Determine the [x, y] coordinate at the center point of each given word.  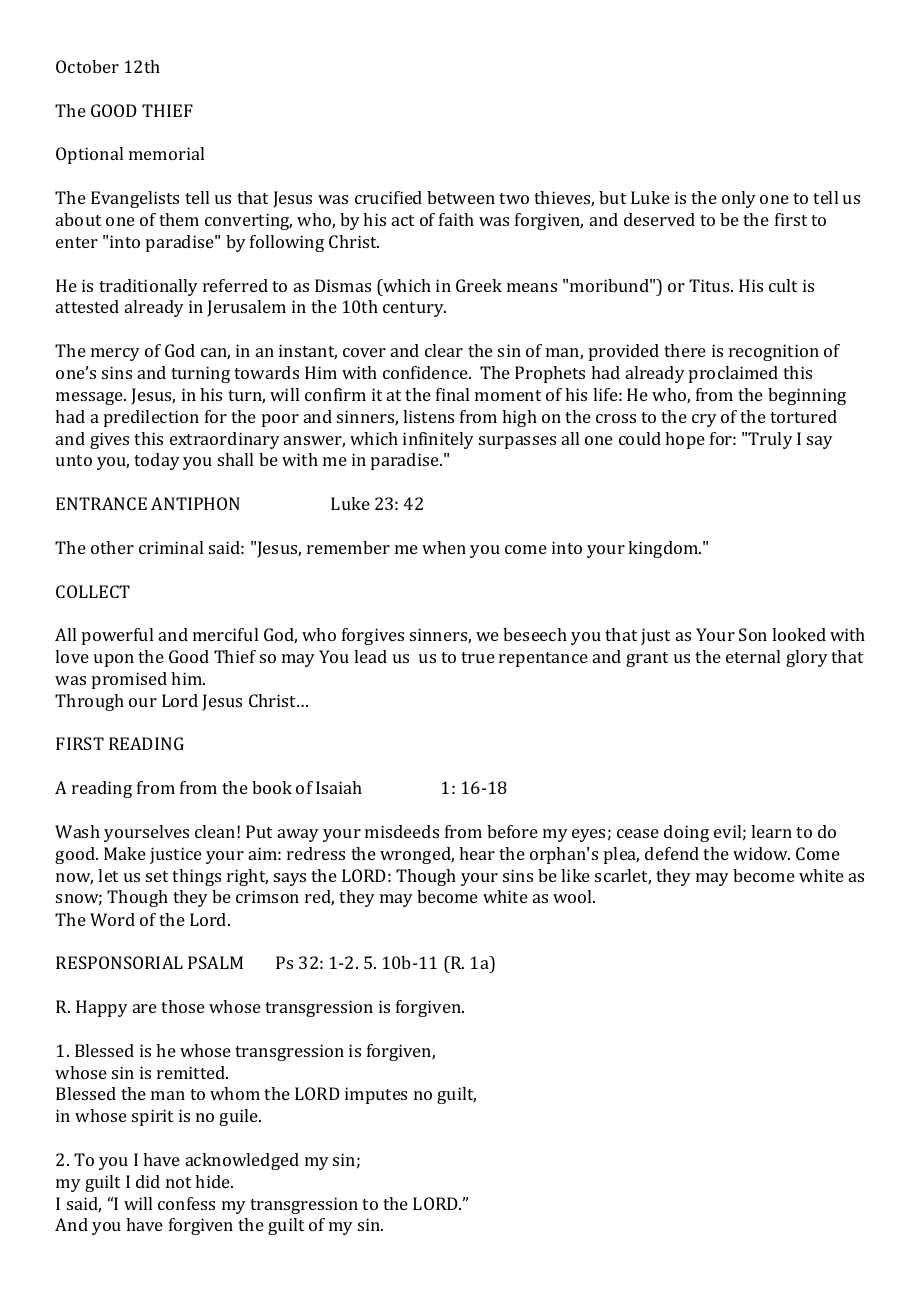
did [148, 1181]
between [461, 197]
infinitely [438, 440]
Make [125, 853]
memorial [166, 153]
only [739, 199]
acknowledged [242, 1161]
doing [686, 833]
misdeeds [402, 831]
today [157, 461]
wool [574, 896]
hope [685, 440]
